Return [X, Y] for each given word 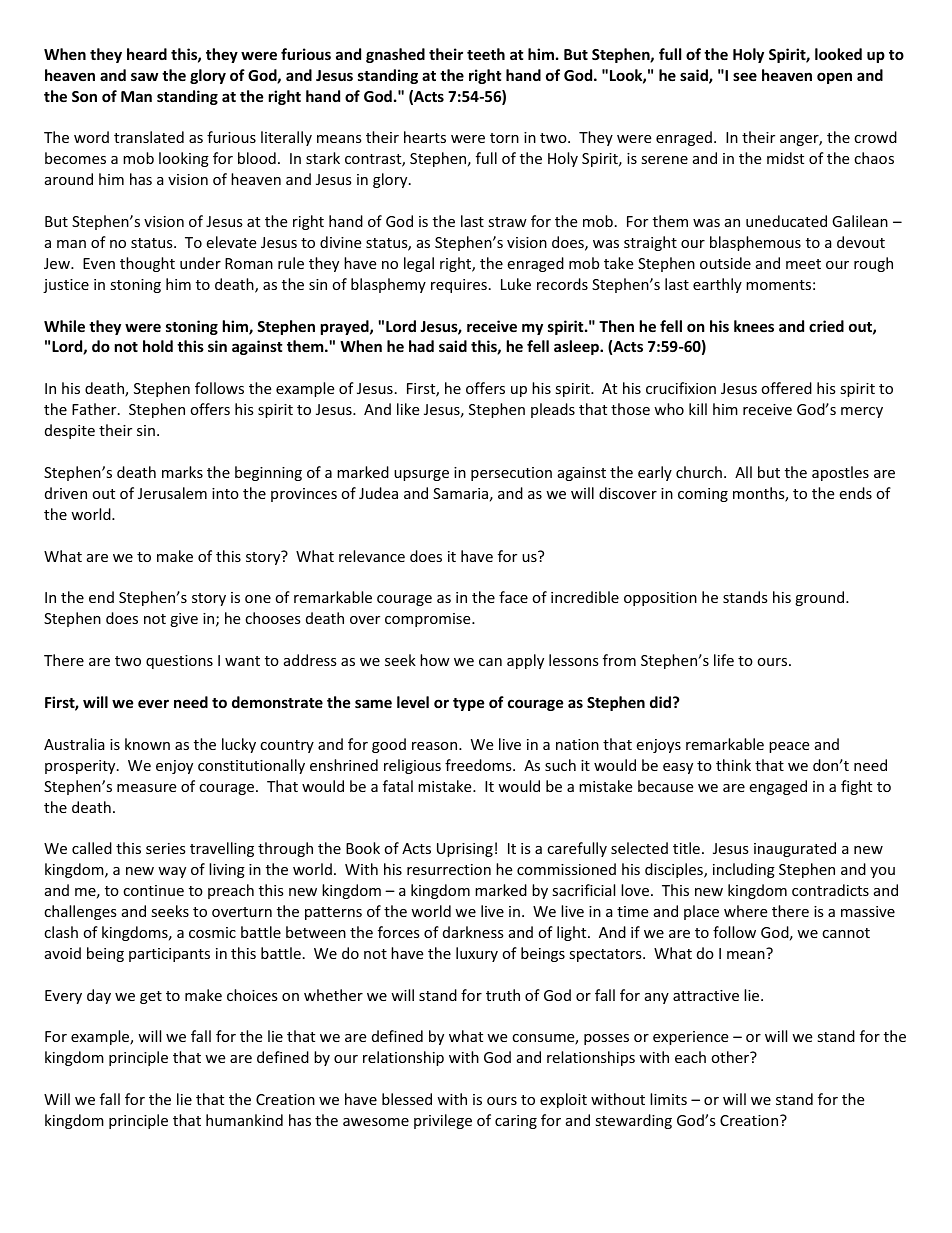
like [408, 409]
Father [95, 409]
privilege [443, 1121]
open [834, 78]
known [147, 744]
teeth [486, 54]
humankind [244, 1120]
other [731, 1057]
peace [789, 747]
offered [786, 388]
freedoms [479, 765]
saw [144, 76]
